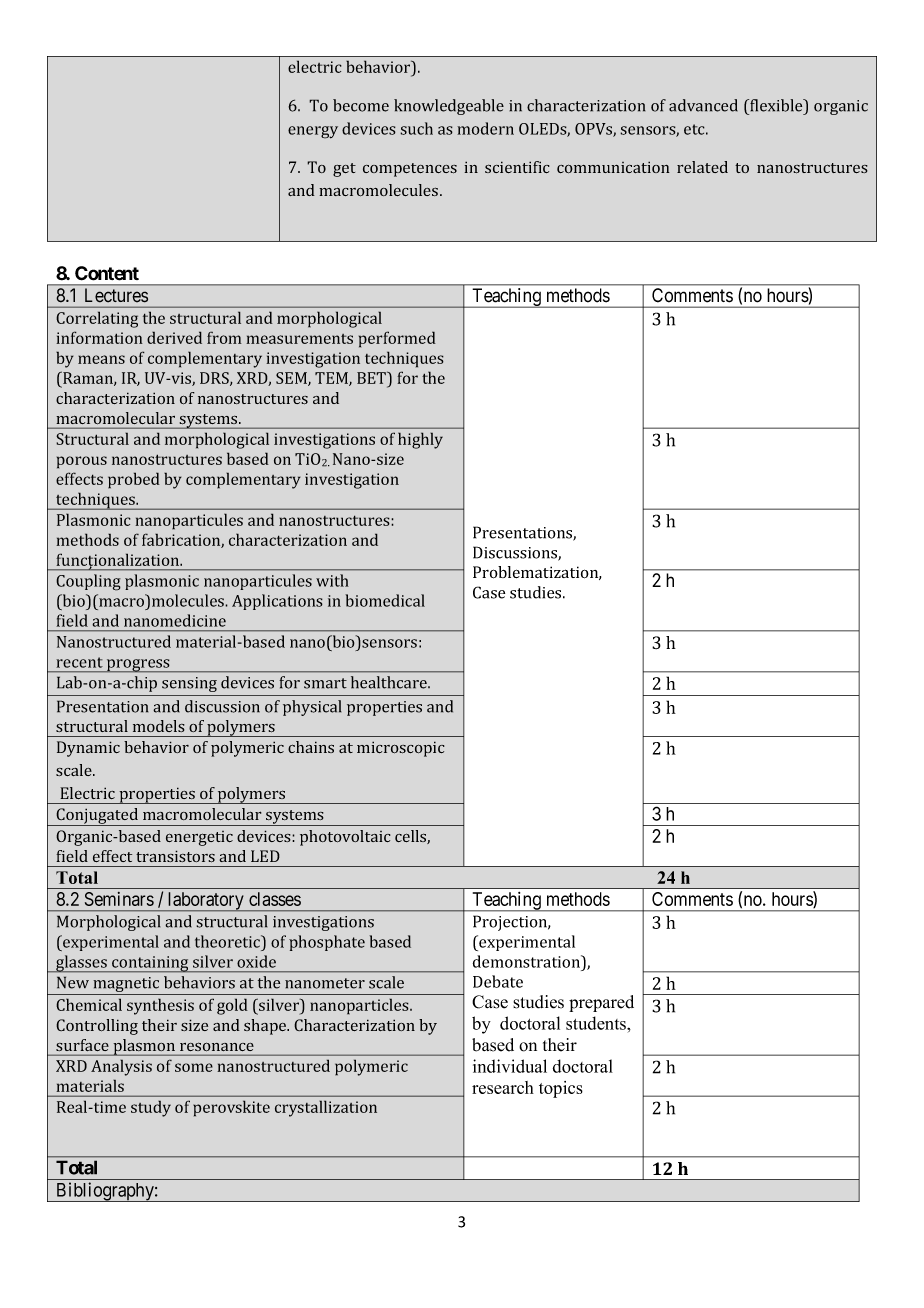  What do you see at coordinates (397, 339) in the image?
I see `performed` at bounding box center [397, 339].
